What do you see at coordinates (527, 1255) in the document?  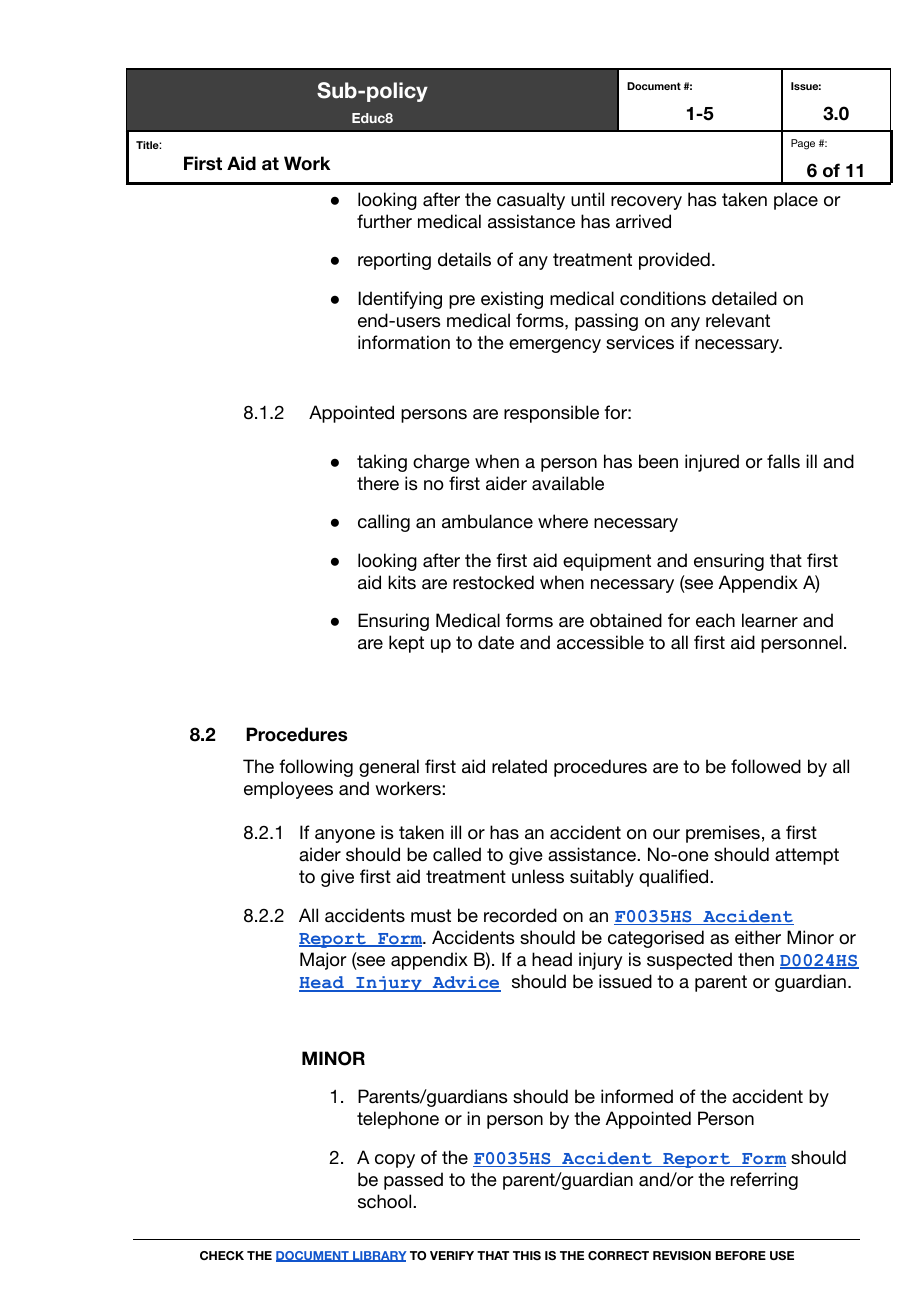 I see `THIS` at bounding box center [527, 1255].
